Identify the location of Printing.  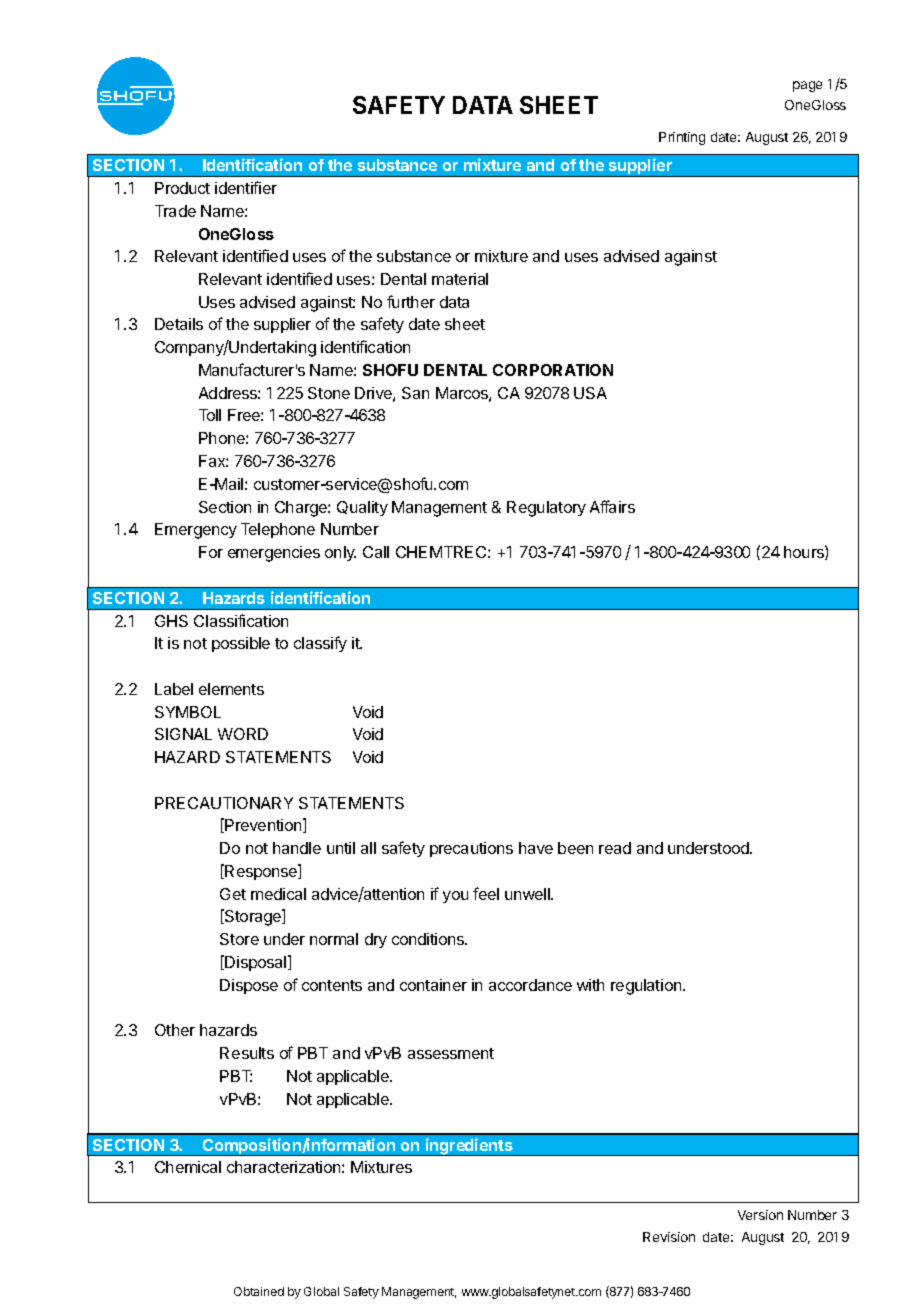
(682, 138).
